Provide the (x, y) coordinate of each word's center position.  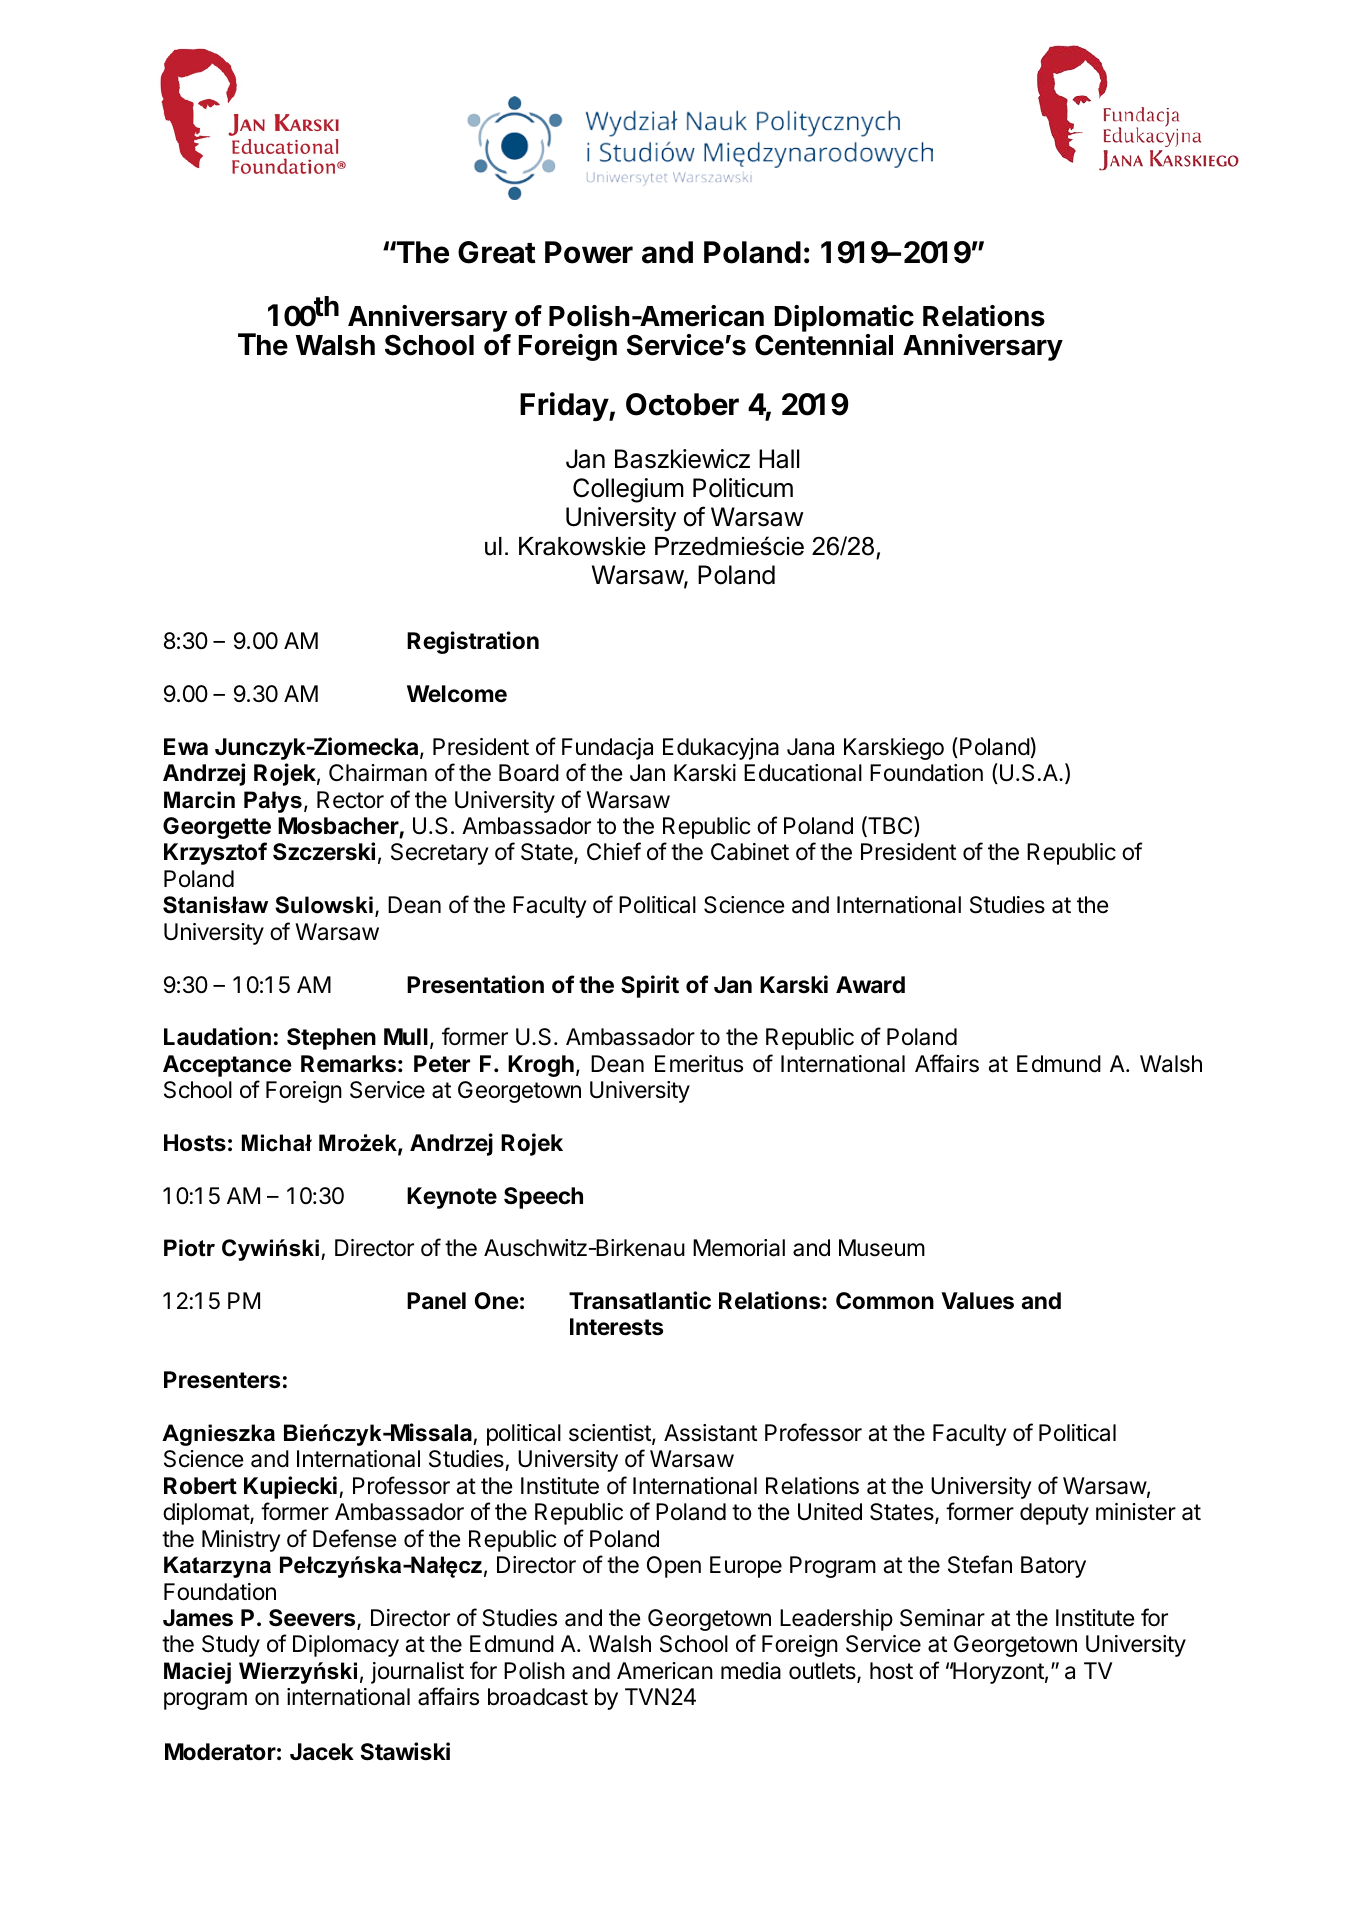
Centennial (824, 345)
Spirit (650, 986)
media (751, 1671)
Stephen (331, 1039)
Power (589, 252)
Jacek (322, 1752)
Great (497, 252)
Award (870, 985)
